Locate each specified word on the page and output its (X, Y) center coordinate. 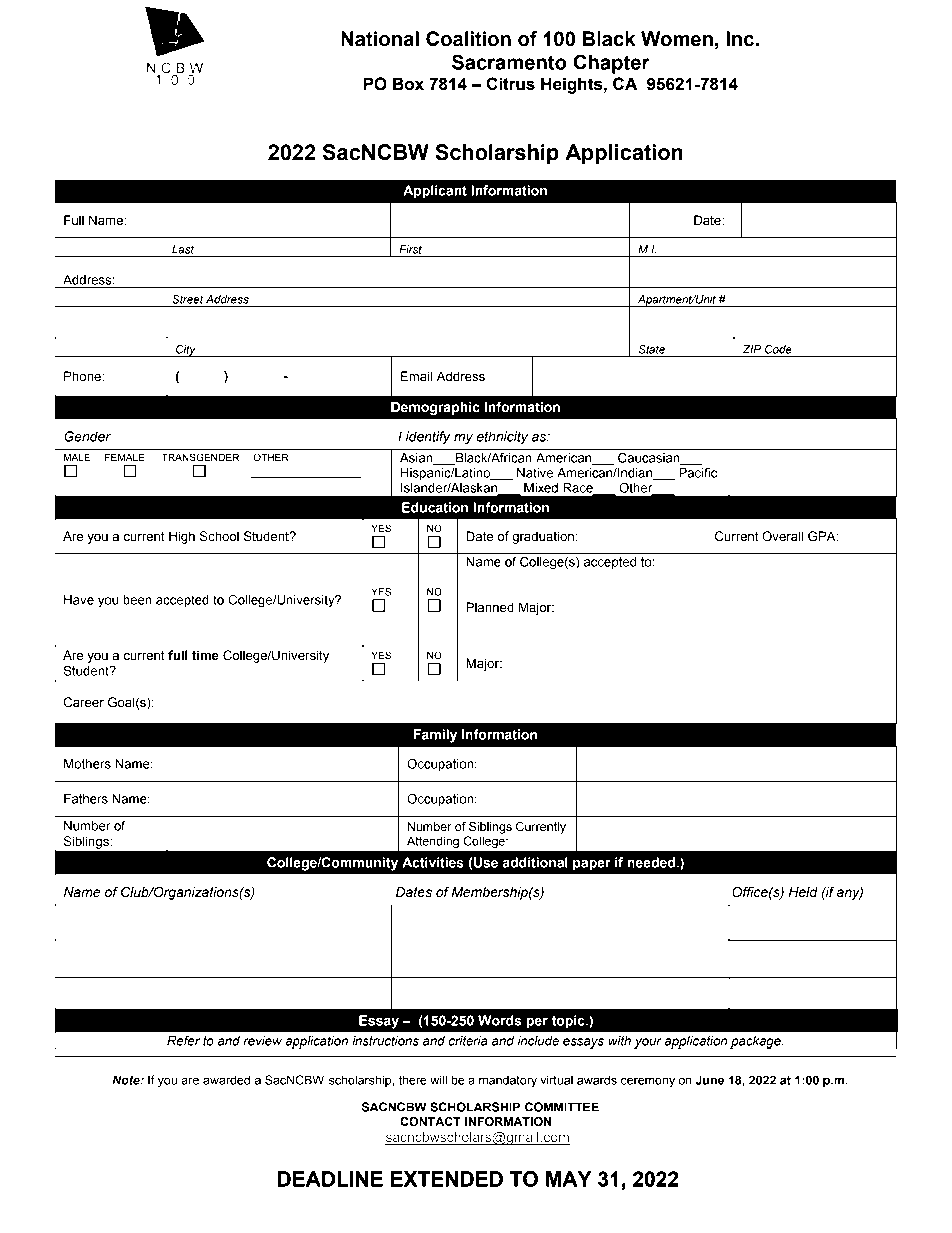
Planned (490, 607)
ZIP (752, 349)
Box (408, 84)
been (137, 600)
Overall (782, 536)
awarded (226, 1080)
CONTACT (430, 1121)
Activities (433, 862)
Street (187, 299)
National (380, 39)
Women (677, 39)
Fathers (86, 799)
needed (651, 862)
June (709, 1080)
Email (416, 376)
